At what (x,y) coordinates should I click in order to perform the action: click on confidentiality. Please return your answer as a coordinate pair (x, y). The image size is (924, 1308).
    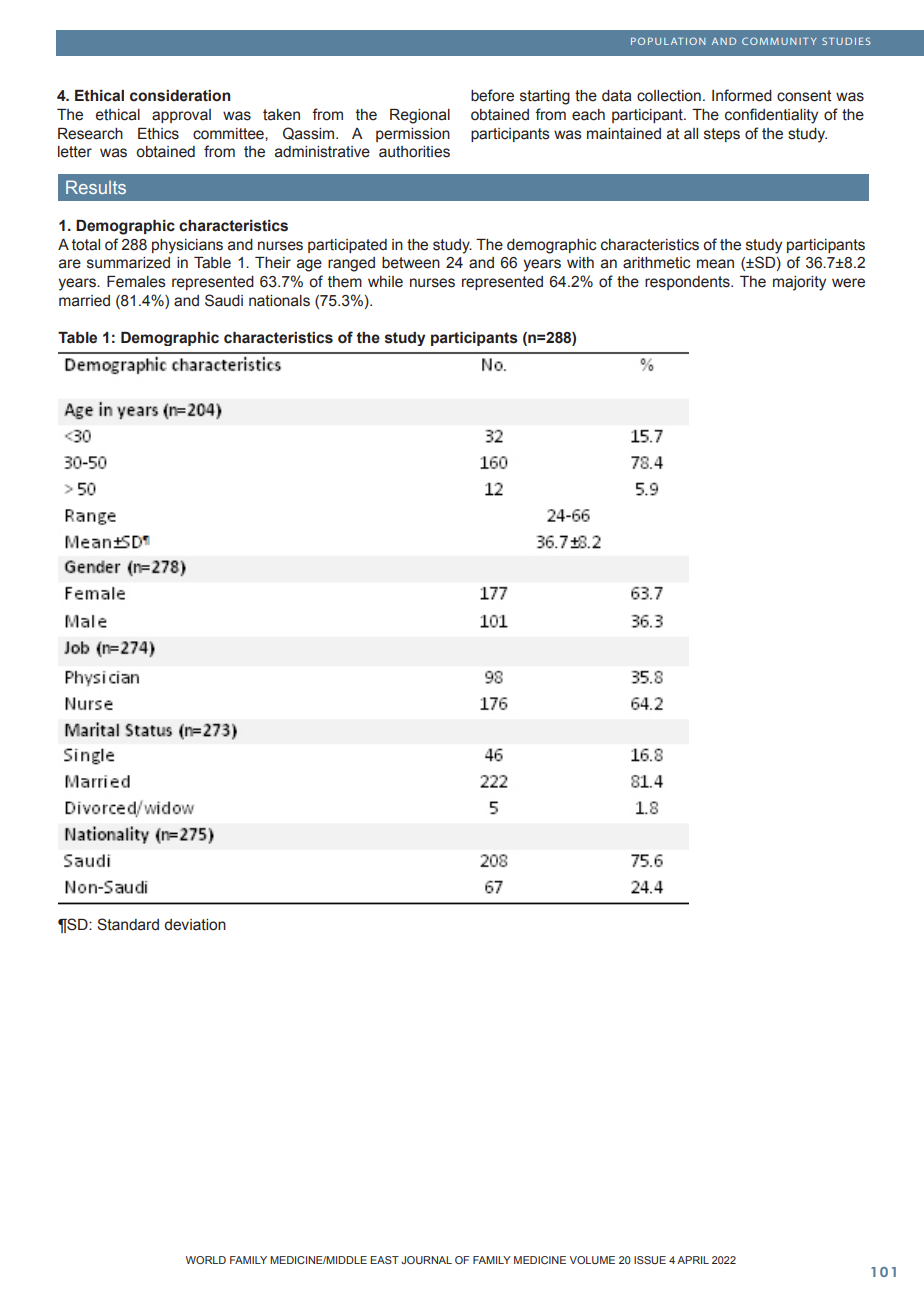
    Looking at the image, I should click on (771, 116).
